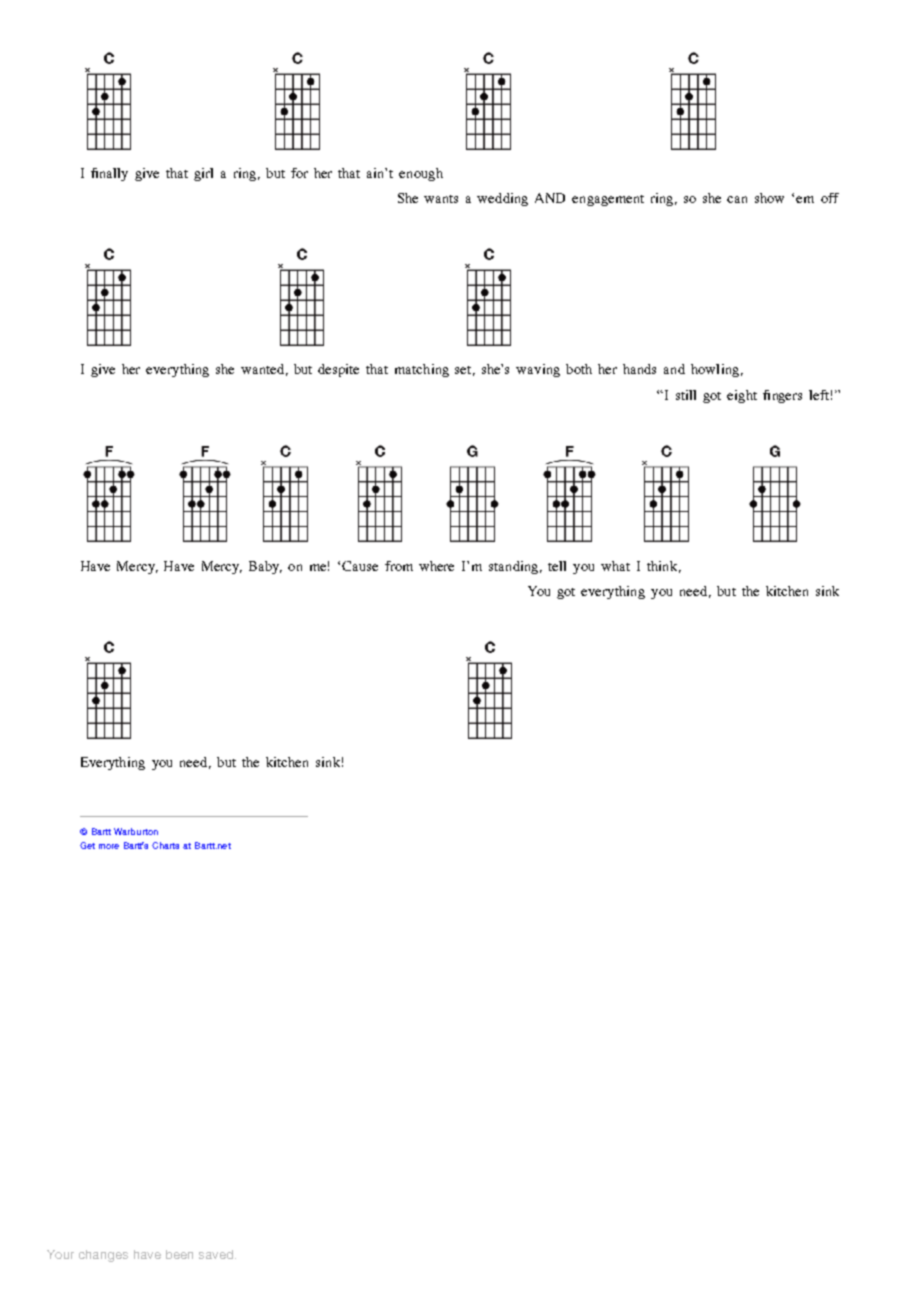  Describe the element at coordinates (737, 199) in the page. I see `can` at that location.
